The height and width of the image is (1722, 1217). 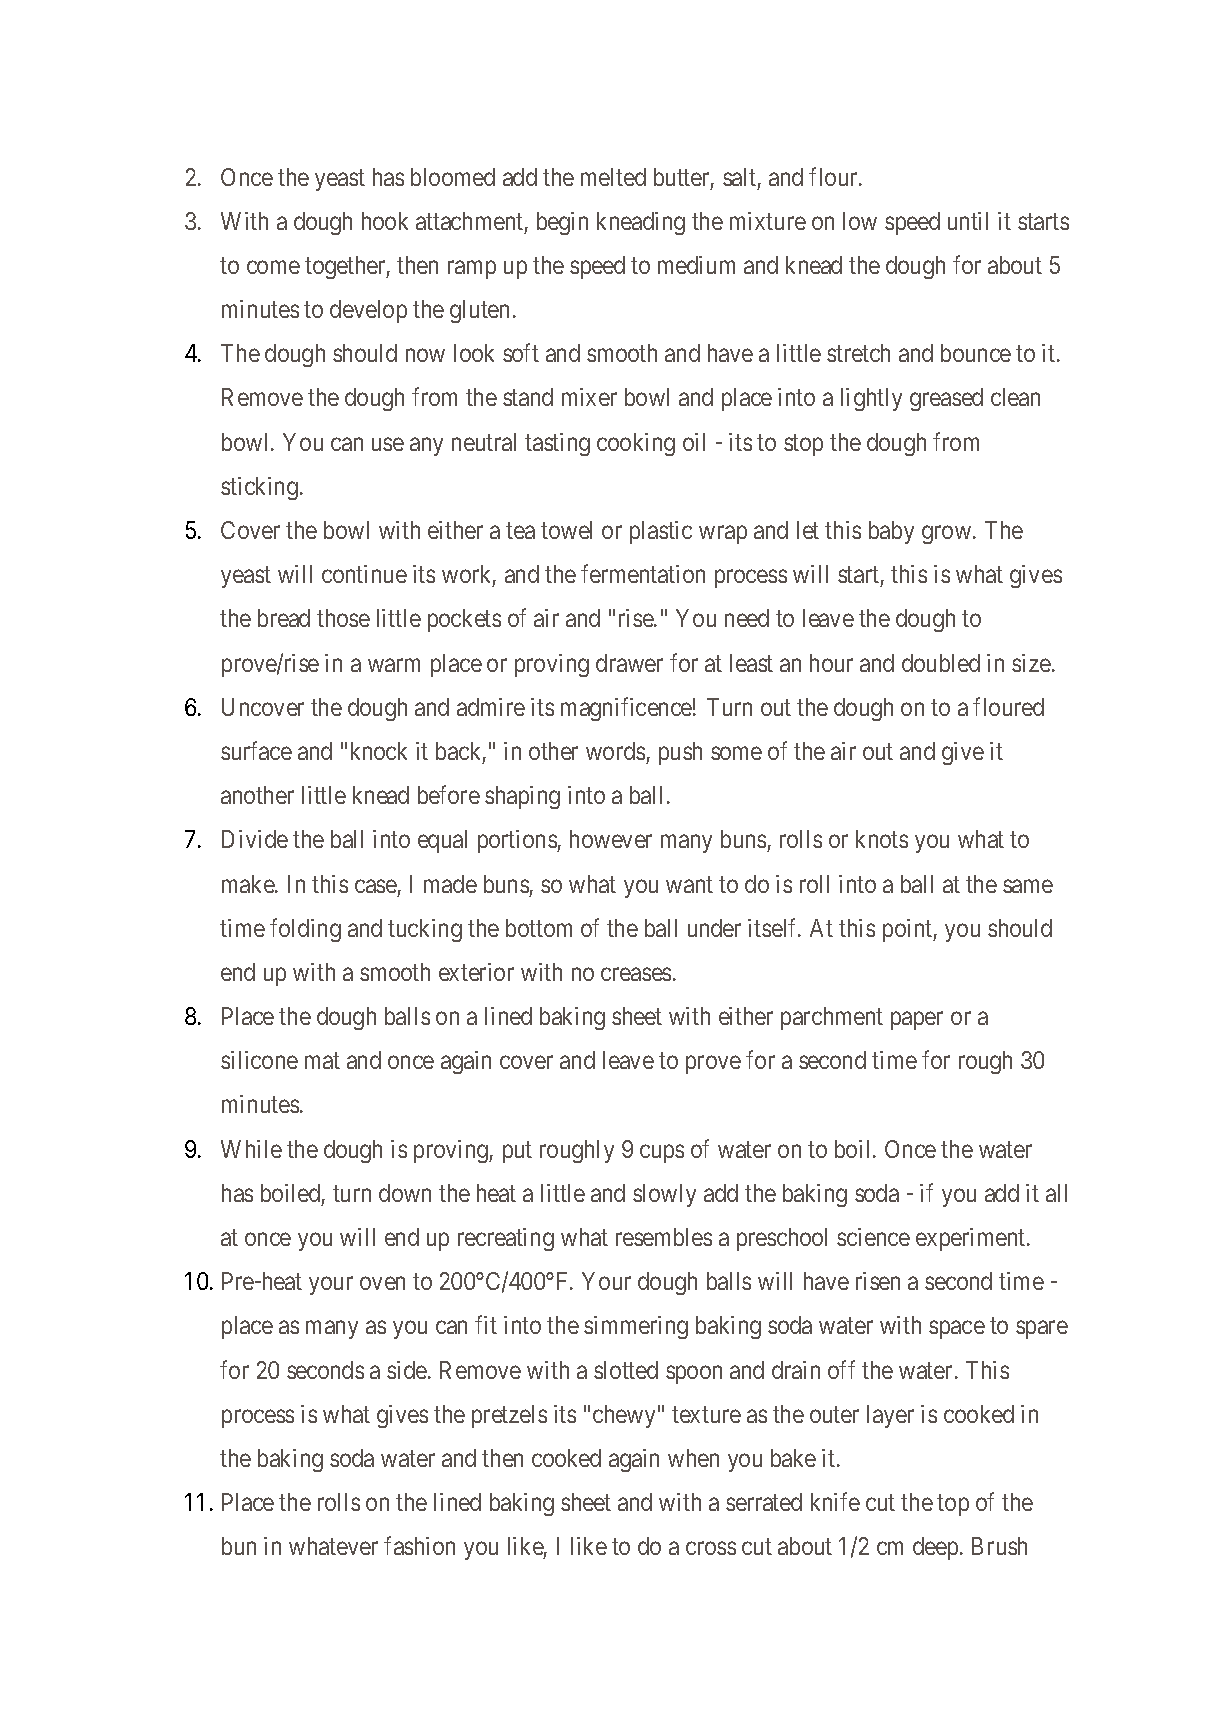 What do you see at coordinates (693, 1458) in the image?
I see `when` at bounding box center [693, 1458].
